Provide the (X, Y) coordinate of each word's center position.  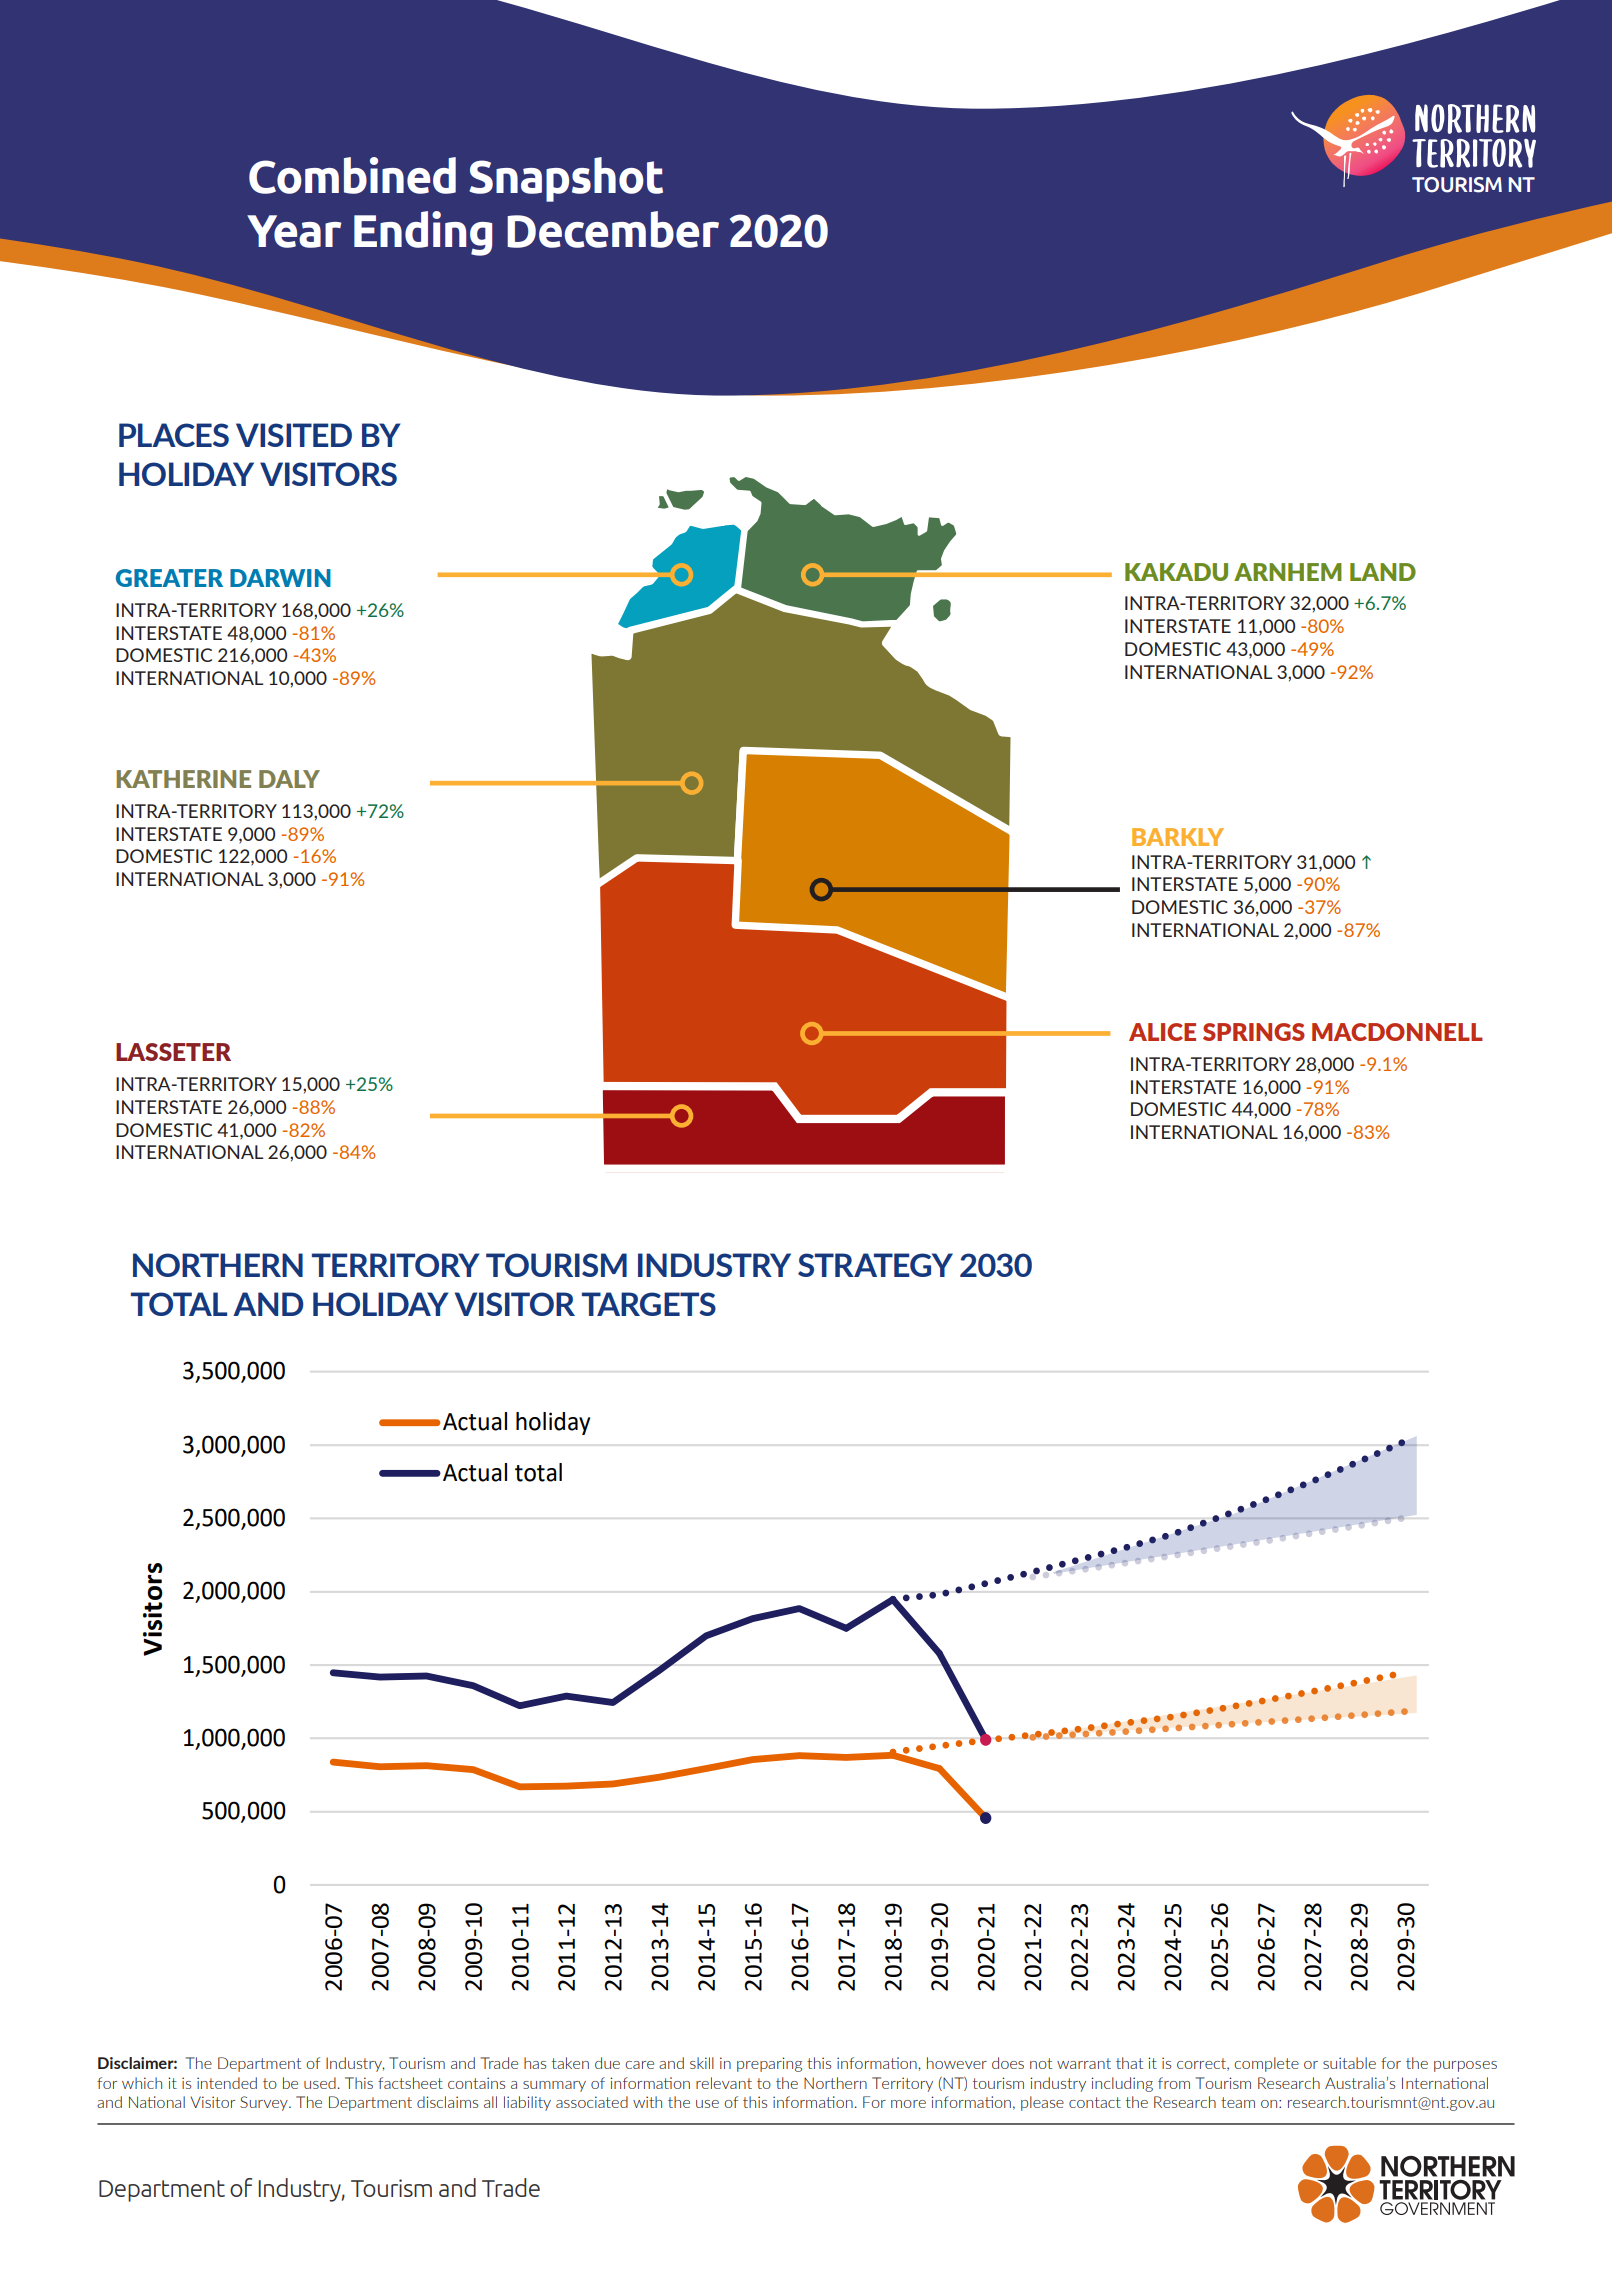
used (320, 2083)
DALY (289, 779)
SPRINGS (1254, 1032)
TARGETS (649, 1304)
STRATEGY (875, 1265)
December (613, 229)
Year (294, 231)
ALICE (1162, 1032)
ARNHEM (1288, 572)
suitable (1349, 2063)
